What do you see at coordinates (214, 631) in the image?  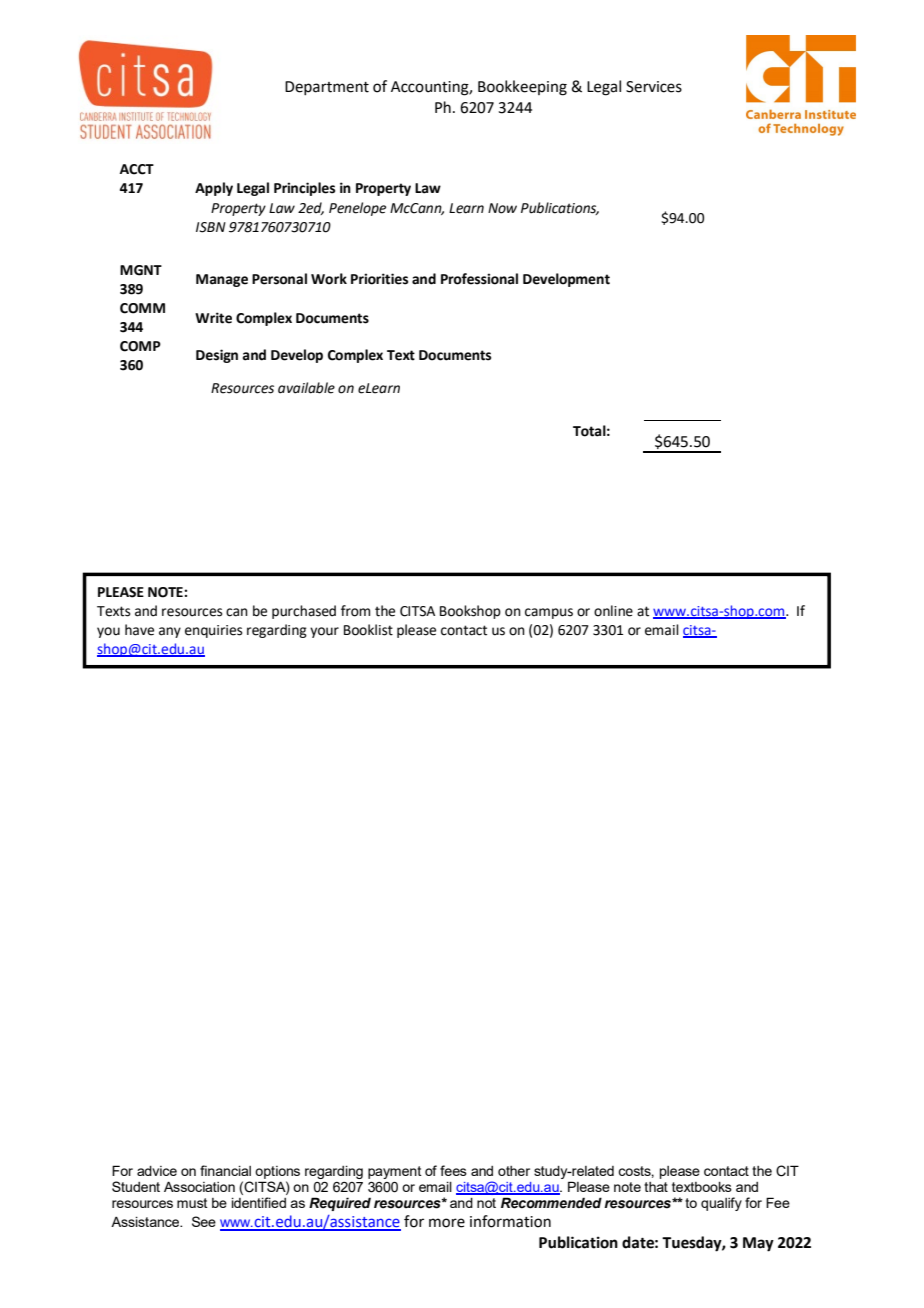 I see `enquiries` at bounding box center [214, 631].
